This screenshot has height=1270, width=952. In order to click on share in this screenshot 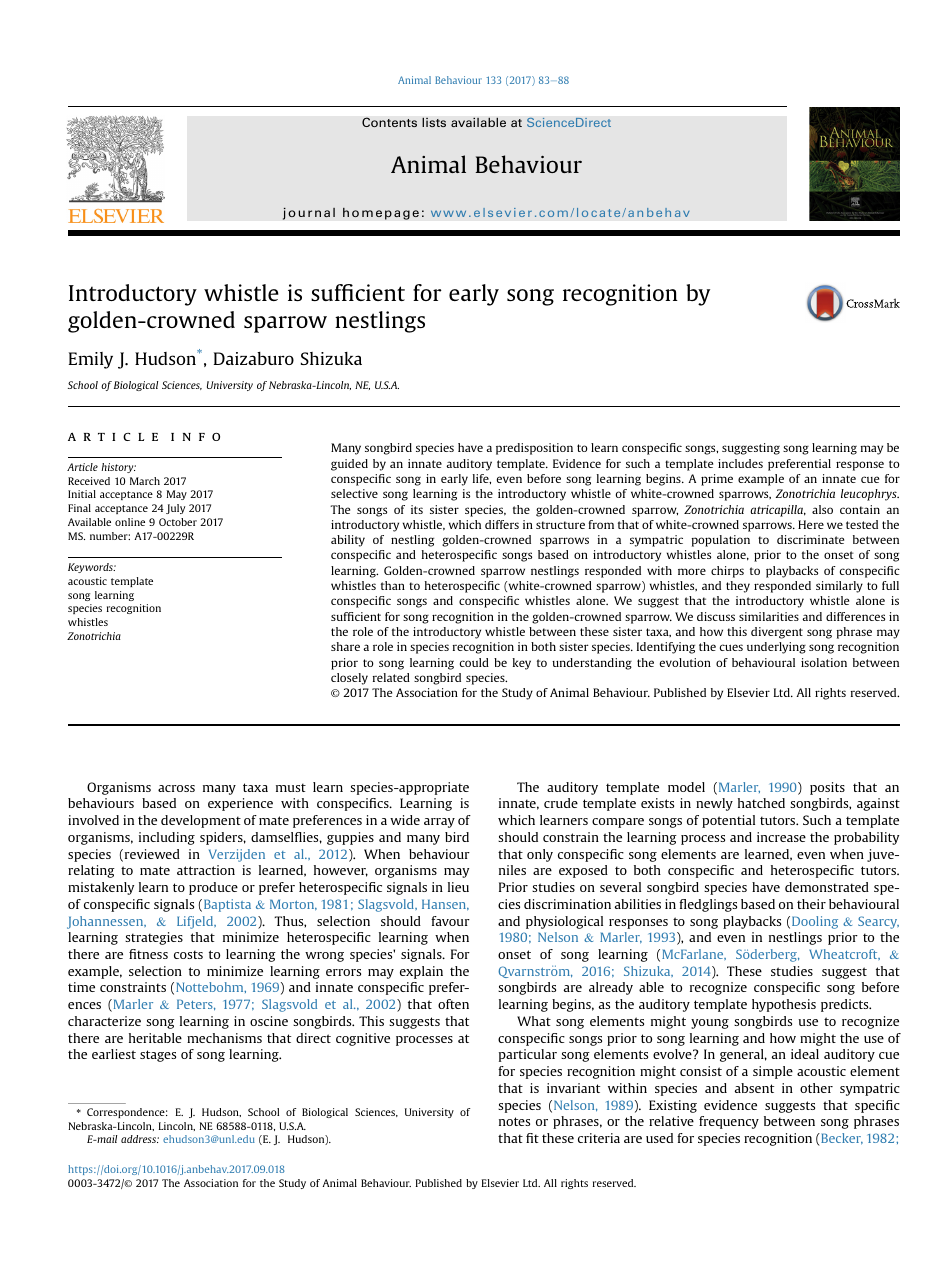, I will do `click(345, 646)`.
